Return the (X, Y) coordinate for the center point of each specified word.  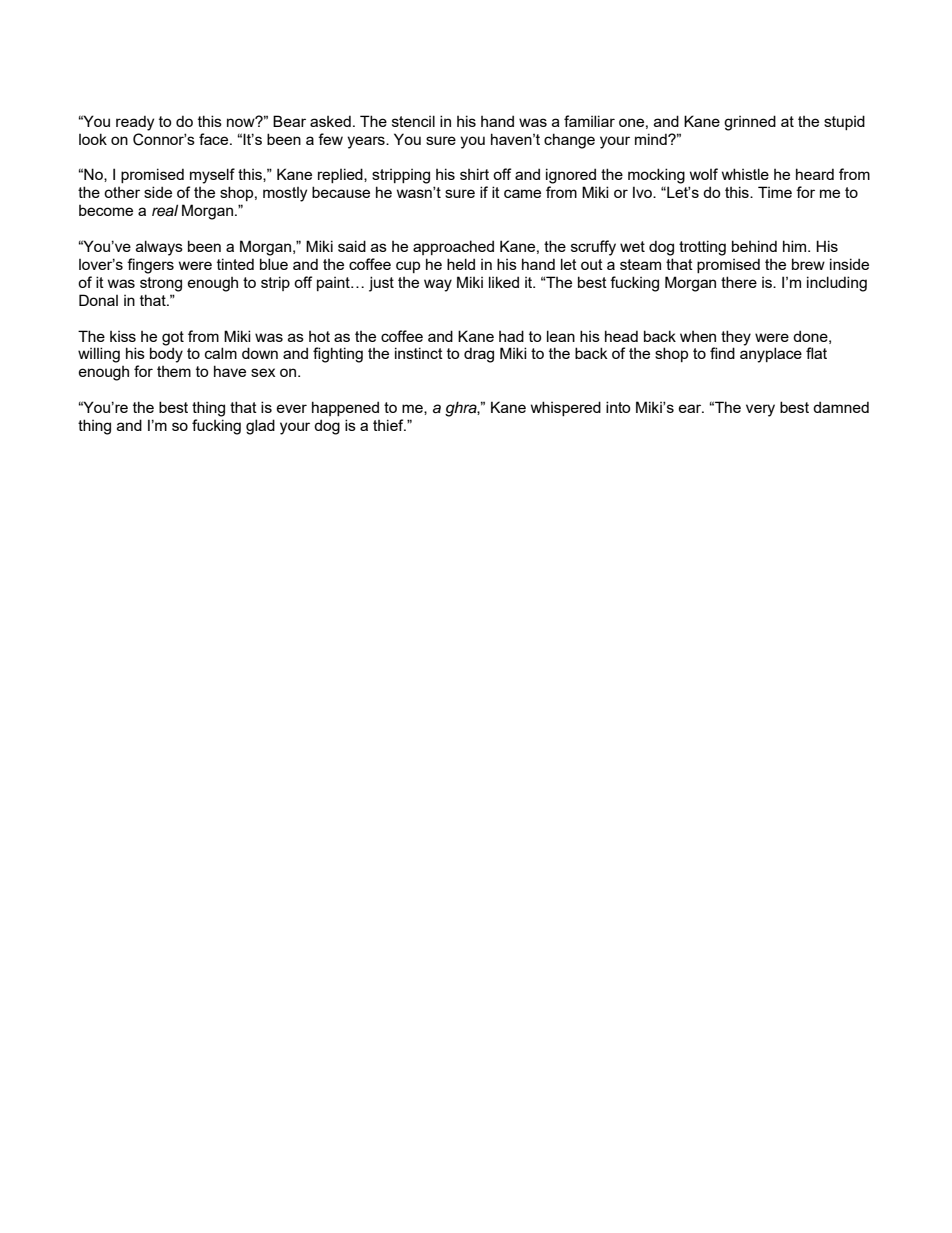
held (461, 264)
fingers (150, 266)
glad (260, 427)
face (215, 139)
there (739, 282)
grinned (750, 123)
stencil (413, 121)
